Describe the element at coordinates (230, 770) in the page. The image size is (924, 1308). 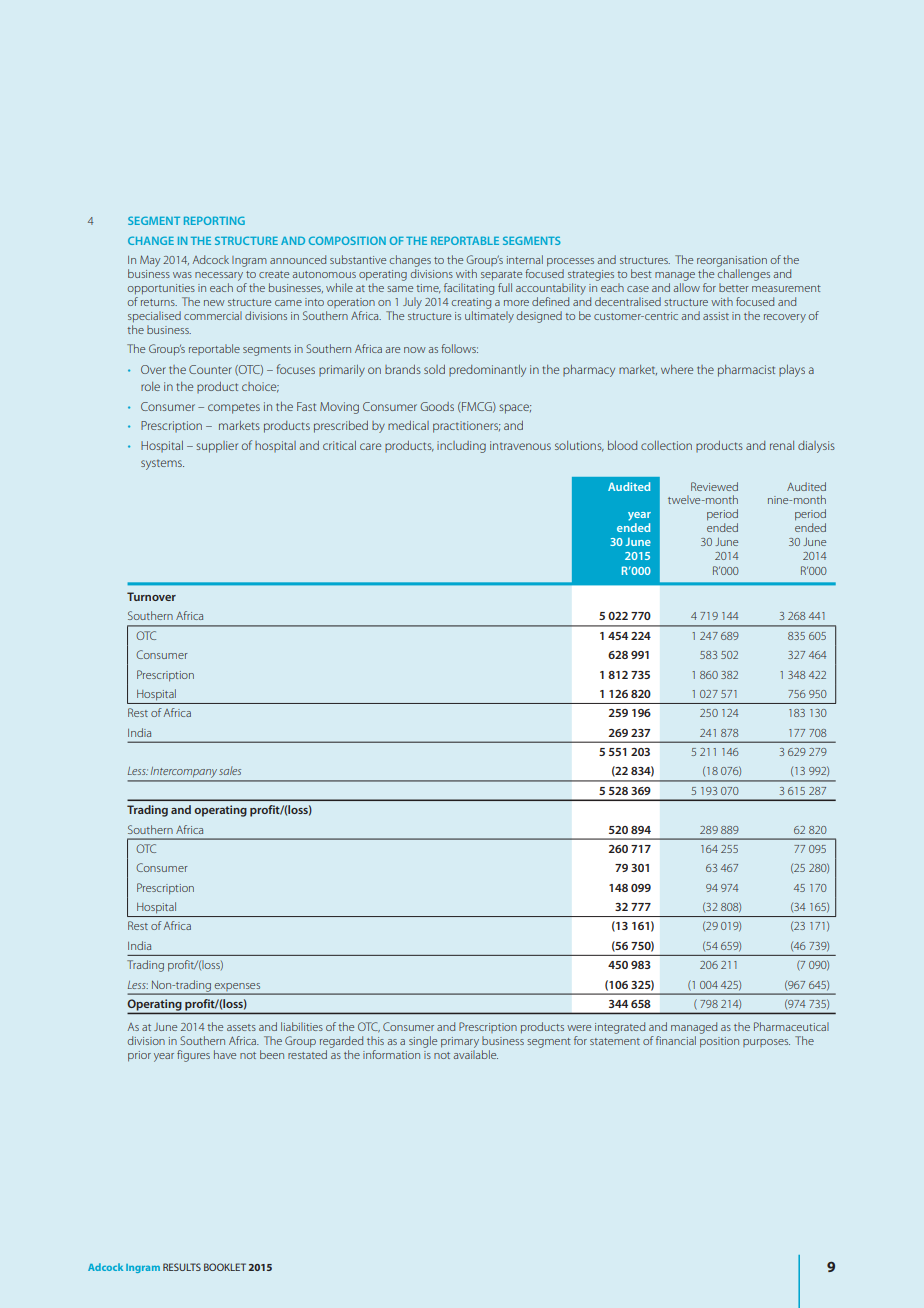
I see `sales` at that location.
